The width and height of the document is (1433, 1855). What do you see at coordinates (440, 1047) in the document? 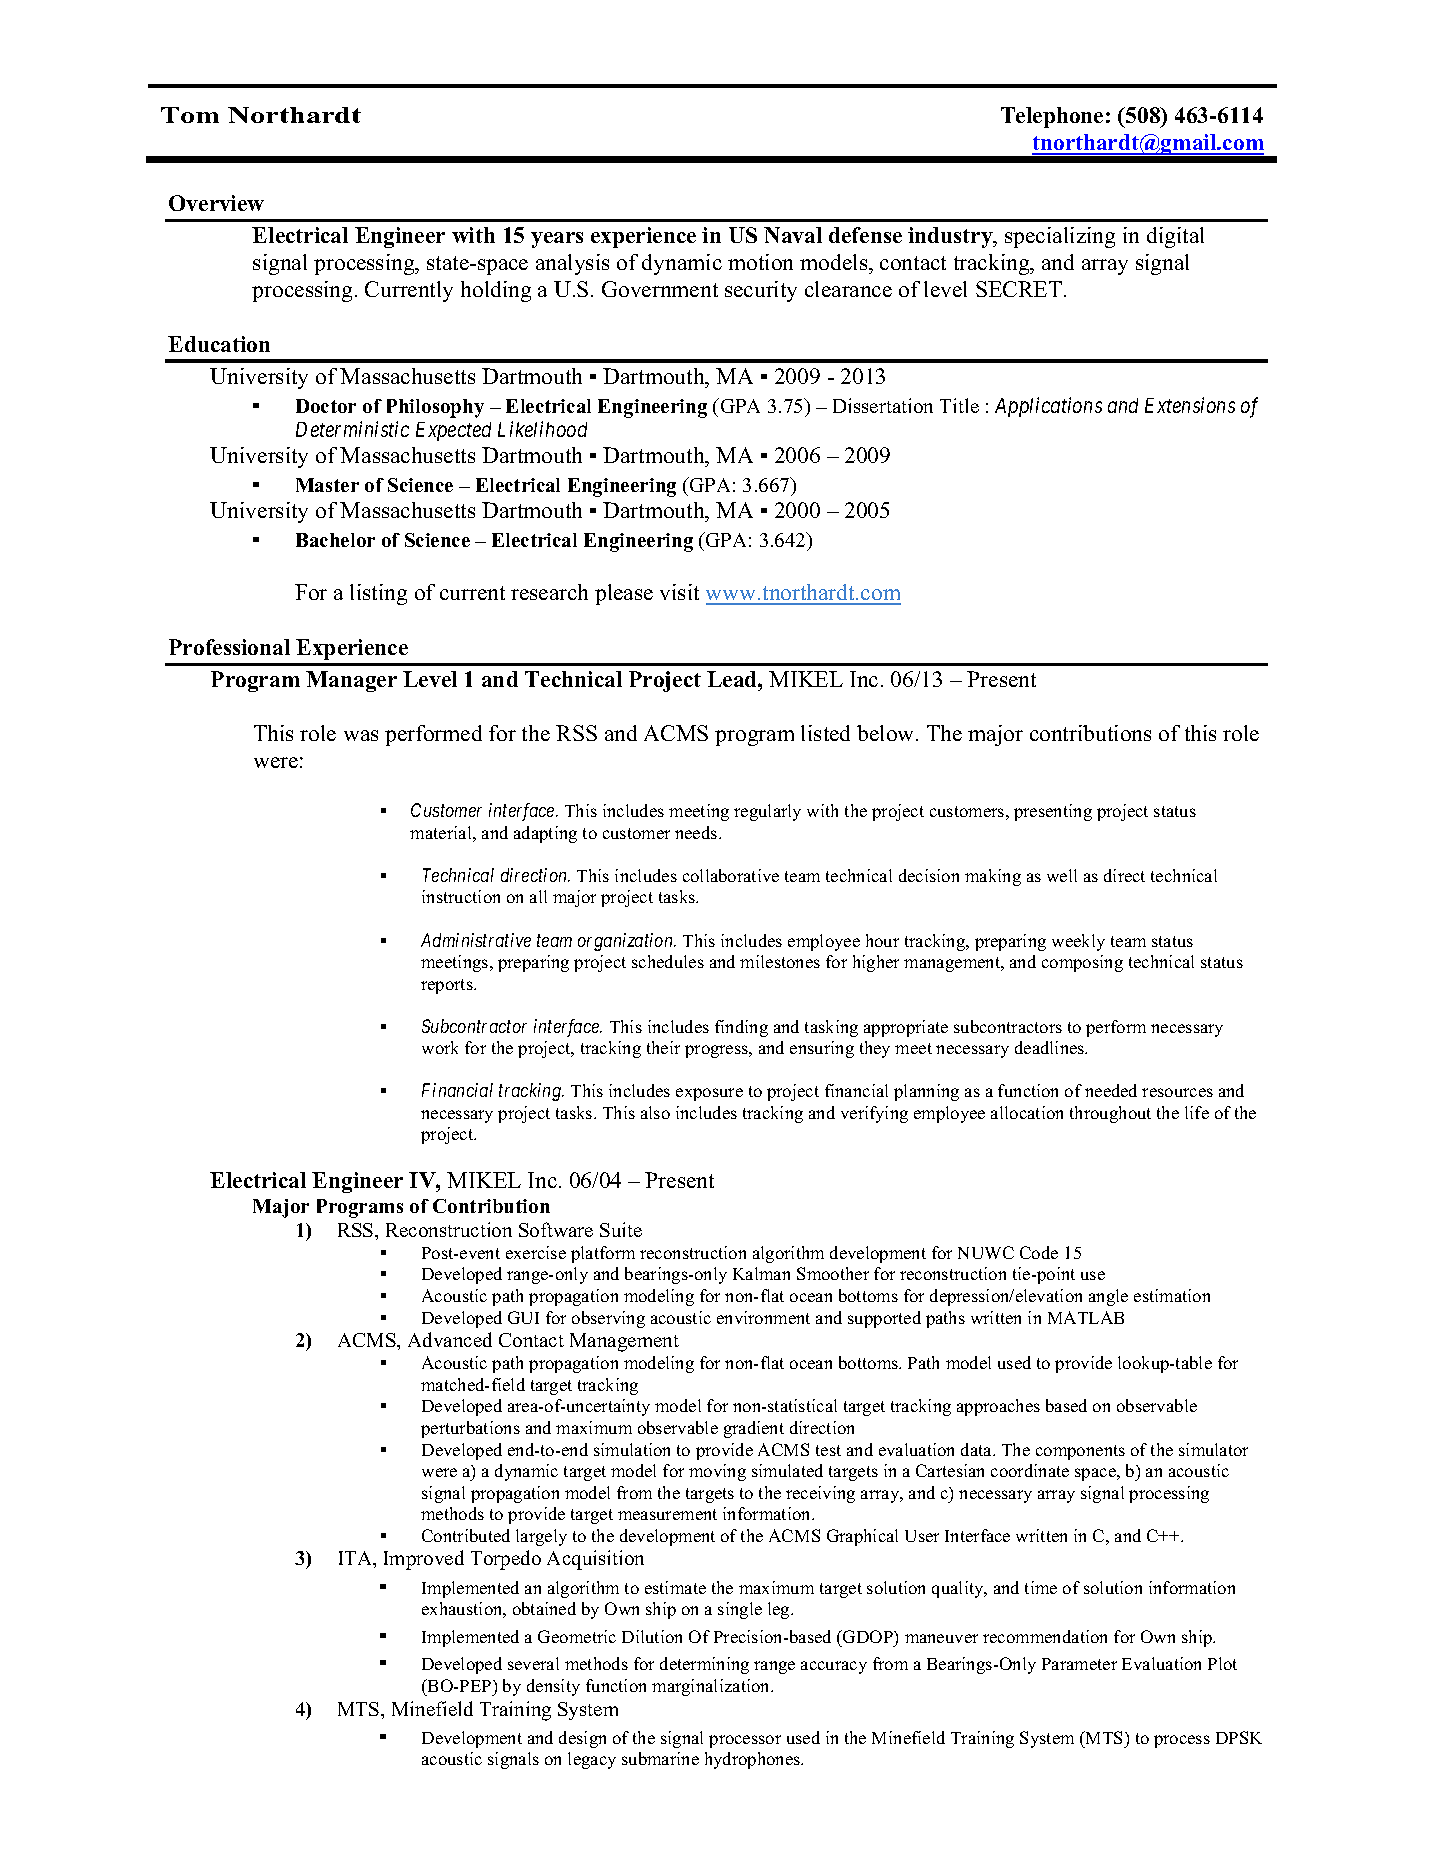
I see `work` at bounding box center [440, 1047].
